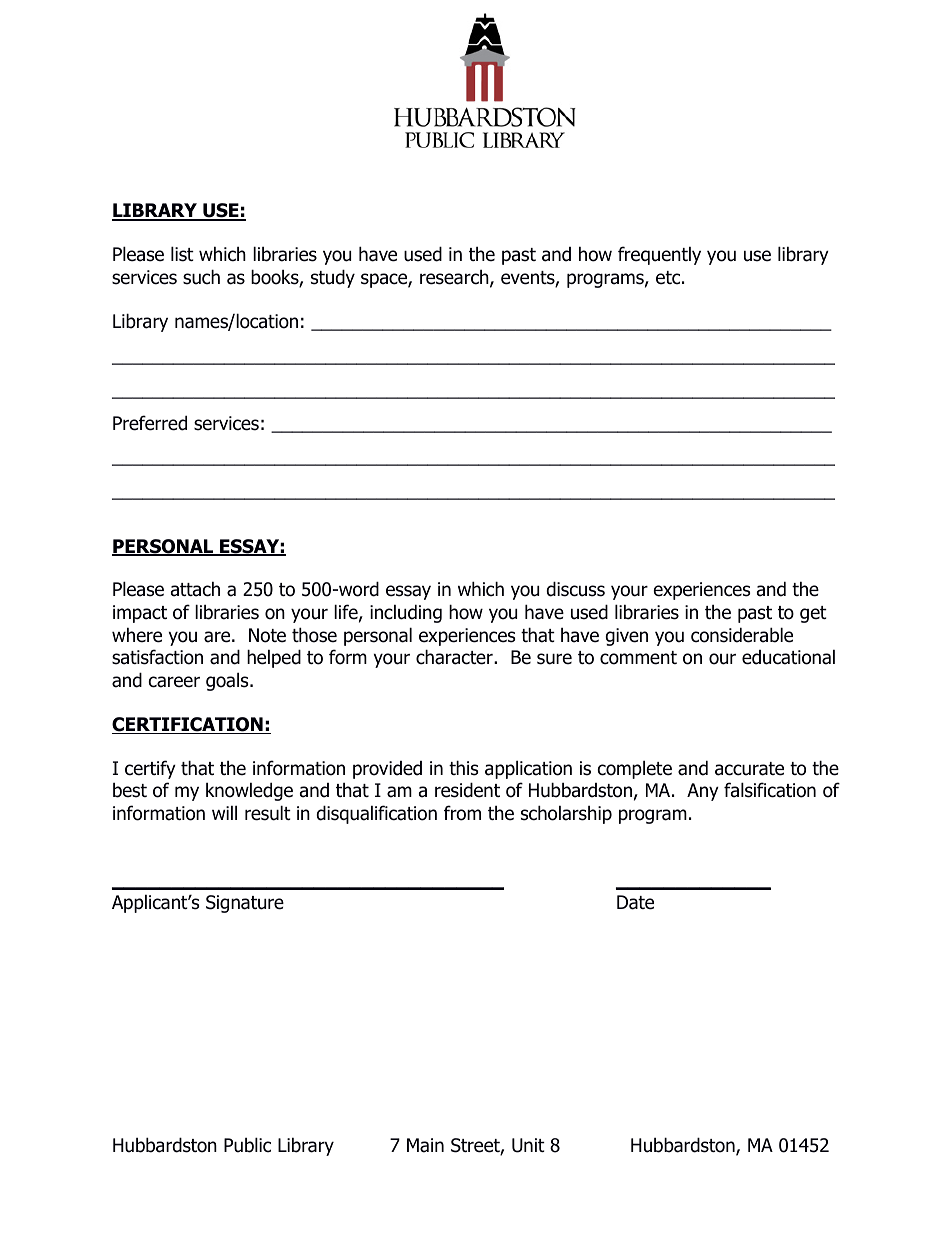  I want to click on Public, so click(247, 1145).
